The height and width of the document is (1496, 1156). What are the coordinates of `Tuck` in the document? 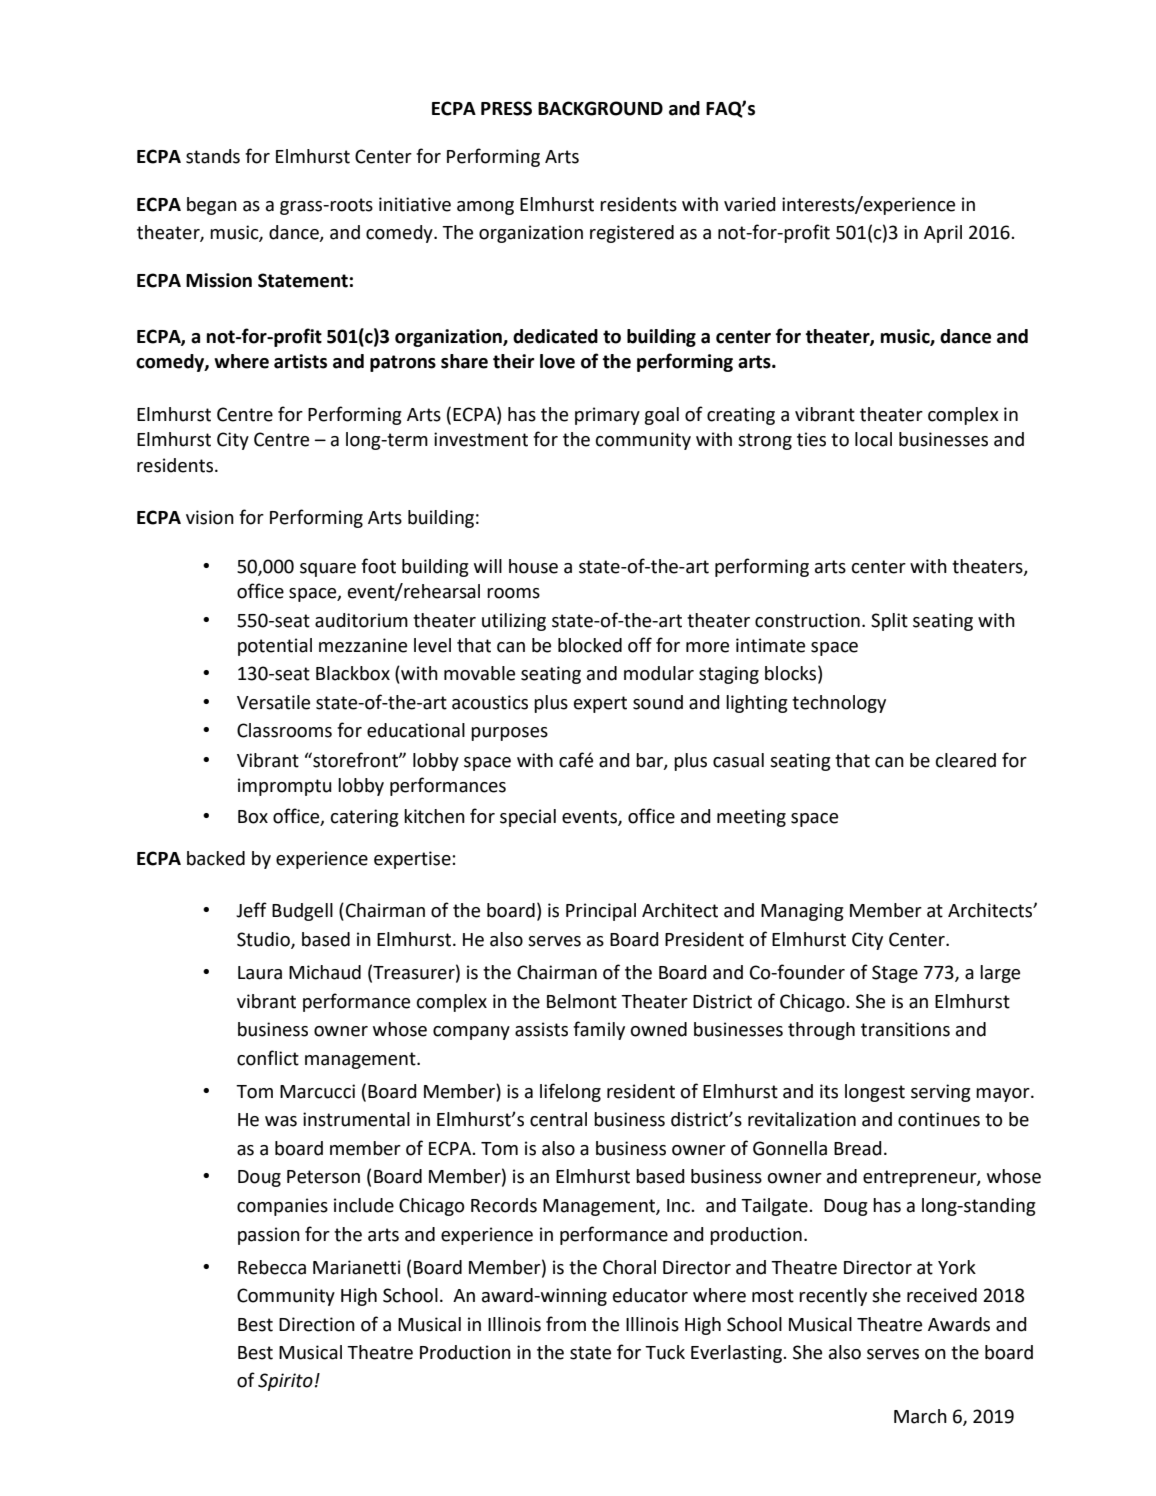 It's located at (665, 1352).
